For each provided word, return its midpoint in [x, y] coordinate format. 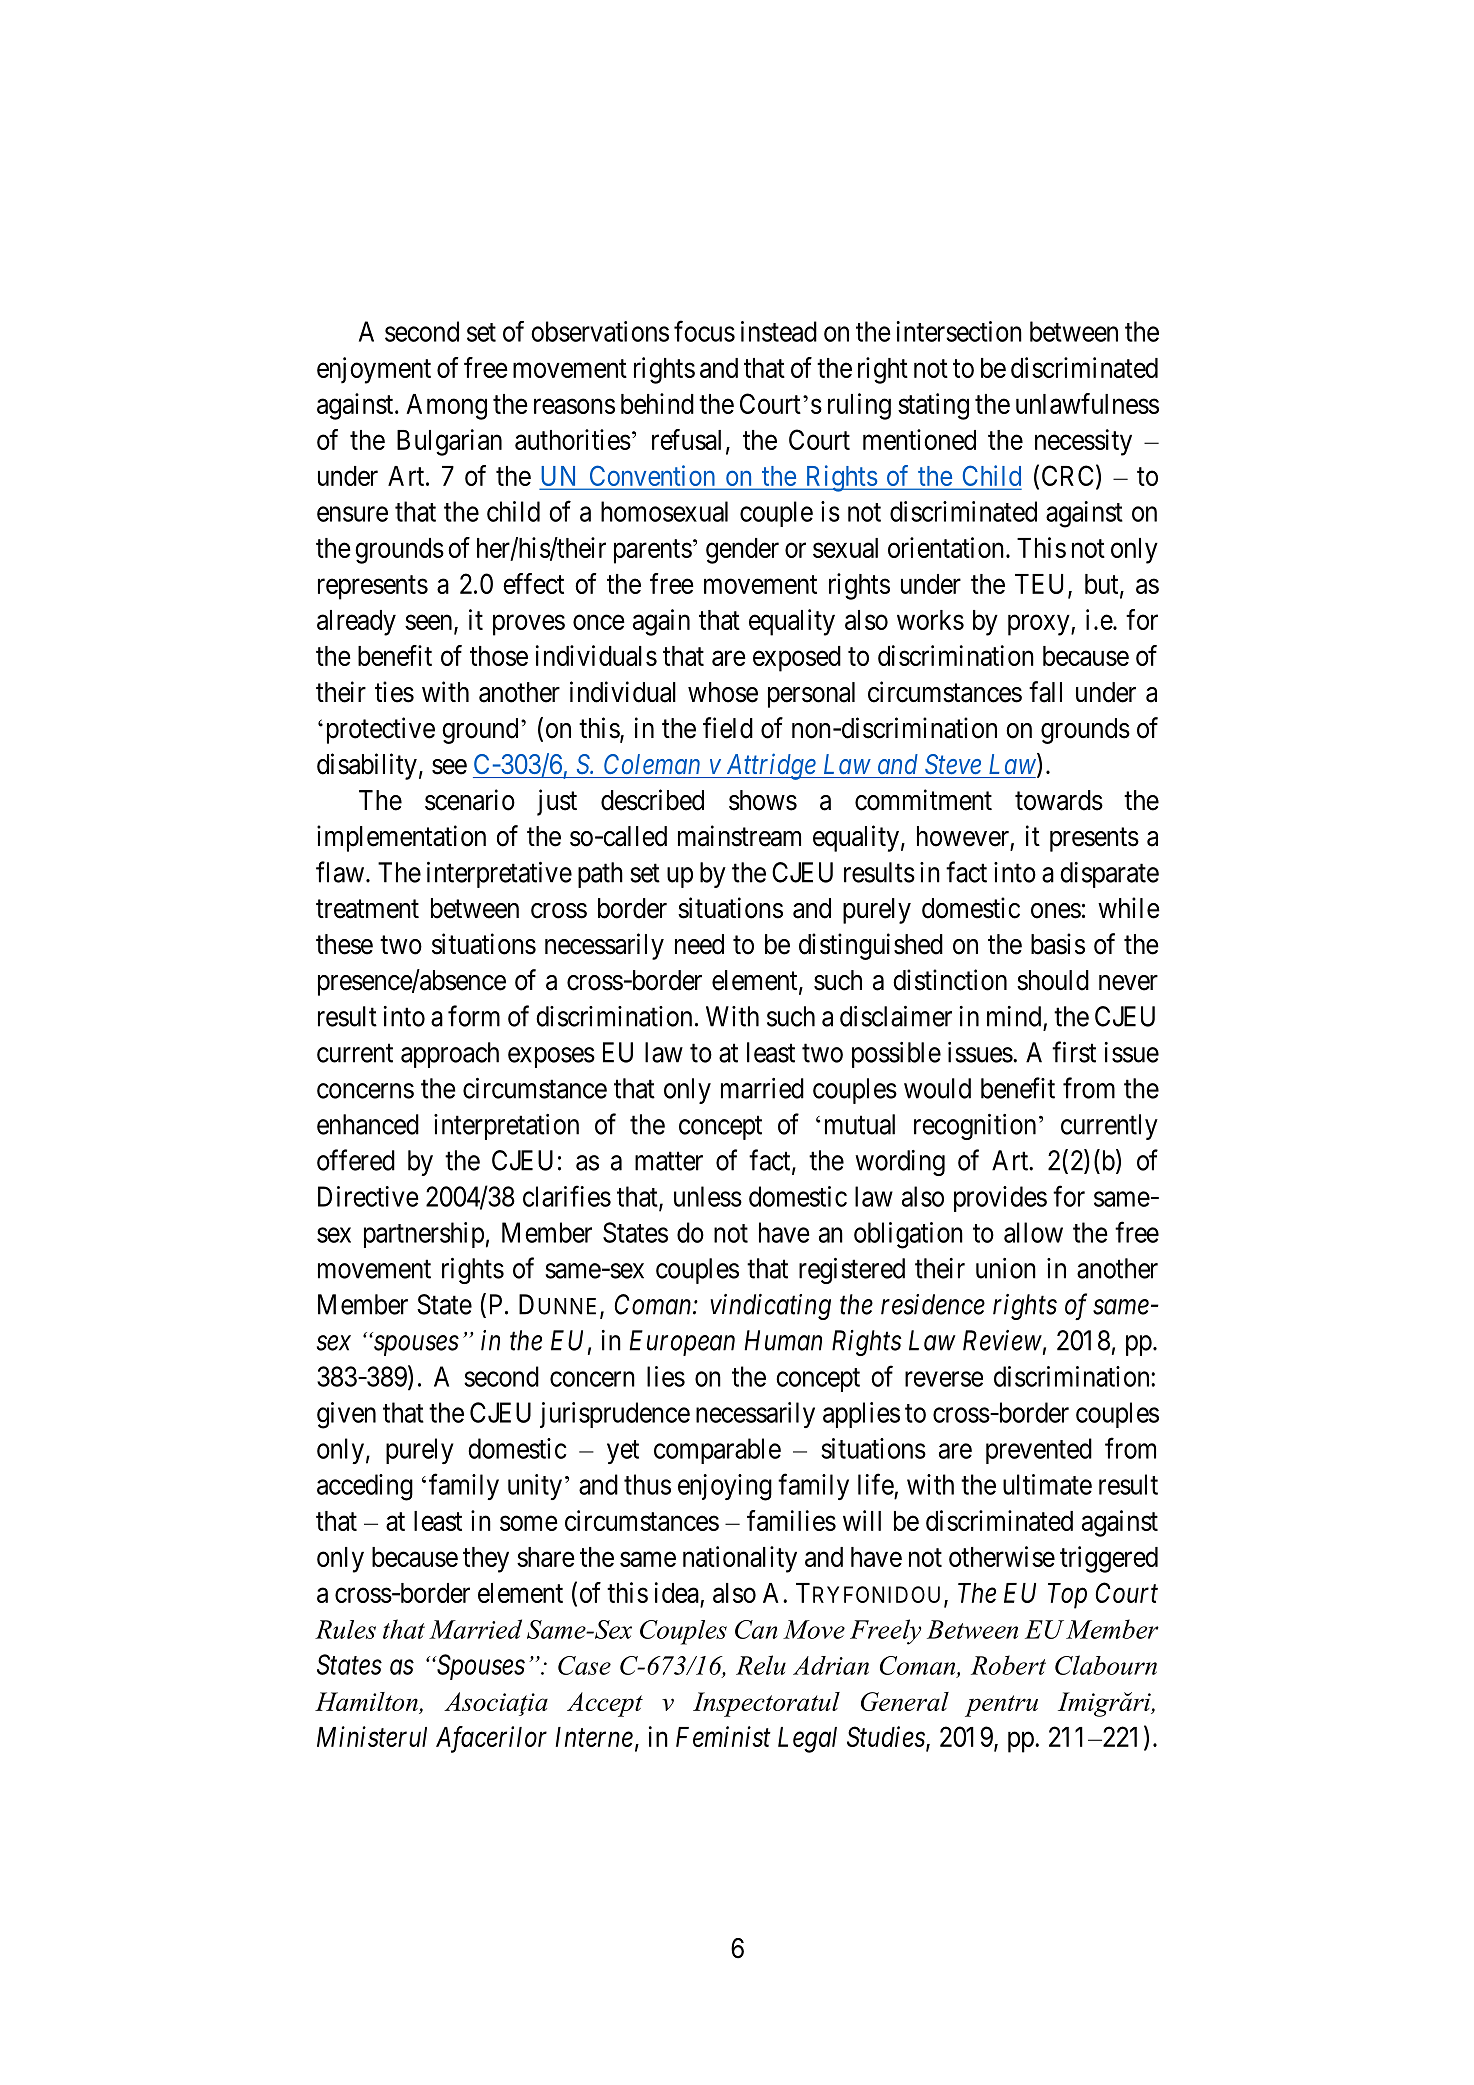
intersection [959, 331]
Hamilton [367, 1703]
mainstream [739, 836]
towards [1059, 800]
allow [1033, 1232]
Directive [368, 1196]
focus [704, 331]
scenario [470, 800]
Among [446, 407]
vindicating [770, 1307]
